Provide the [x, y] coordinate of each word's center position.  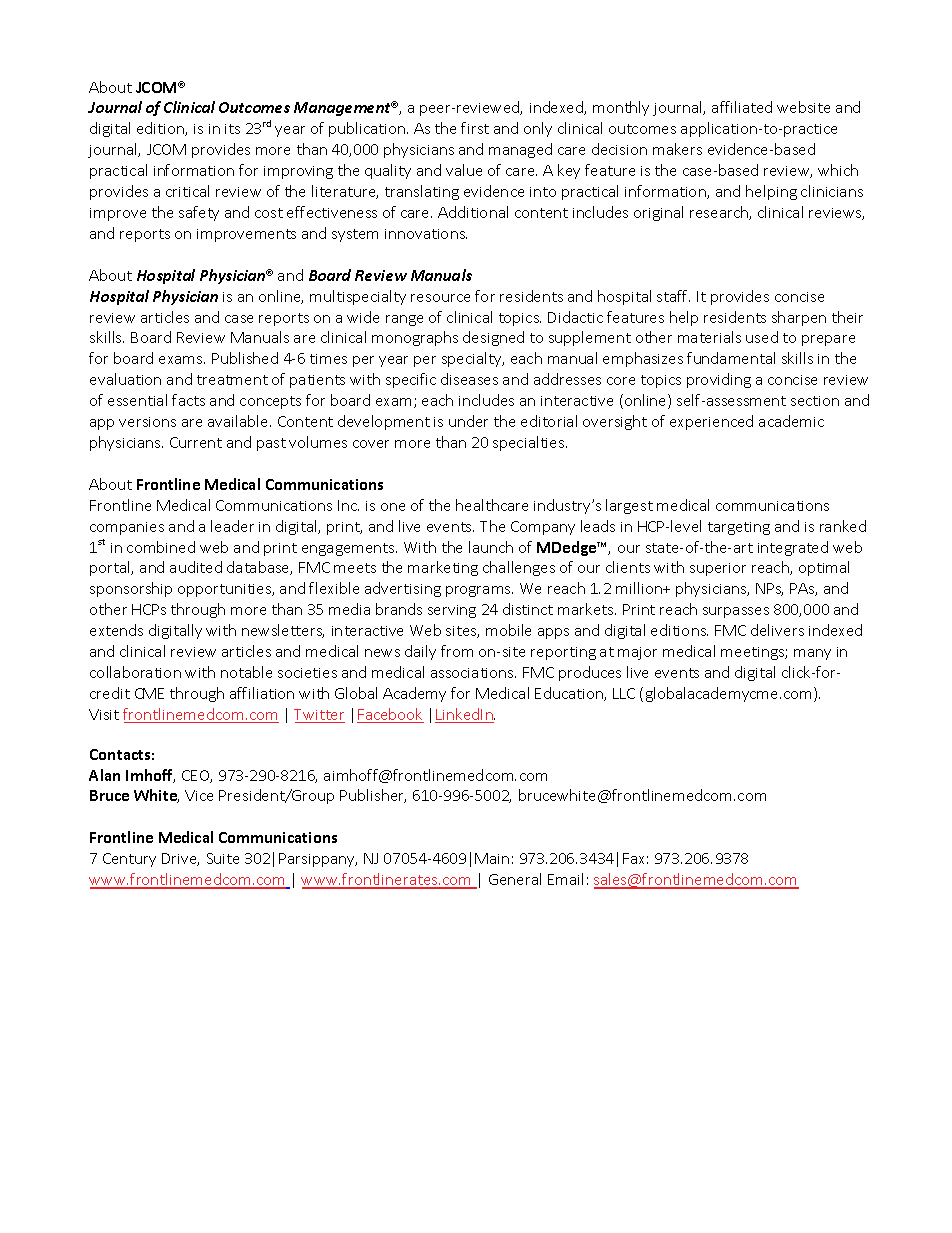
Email [565, 879]
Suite [223, 858]
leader [232, 526]
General [515, 879]
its [232, 129]
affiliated [742, 107]
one [393, 507]
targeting [739, 528]
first [475, 128]
